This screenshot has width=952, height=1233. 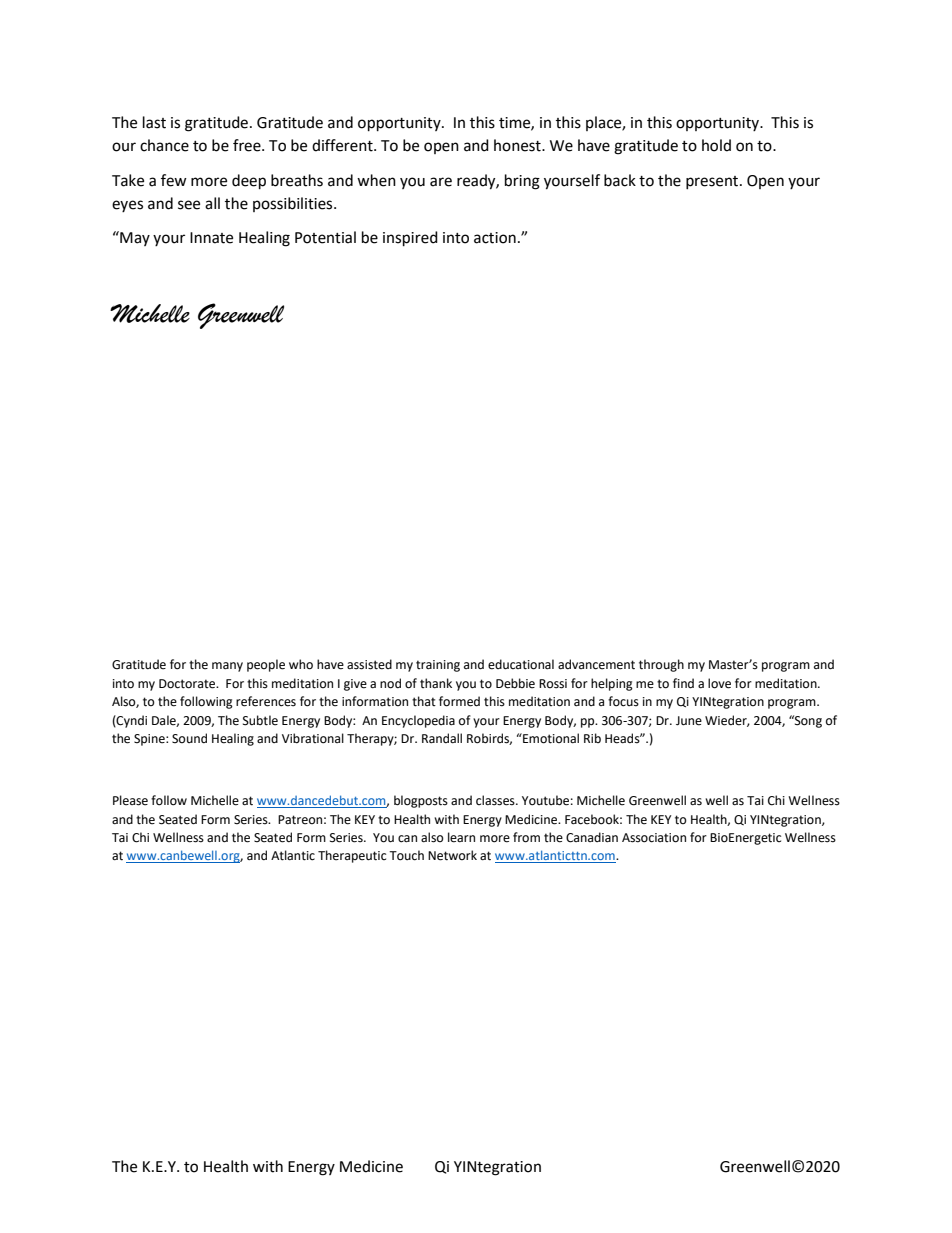 I want to click on training, so click(x=438, y=666).
